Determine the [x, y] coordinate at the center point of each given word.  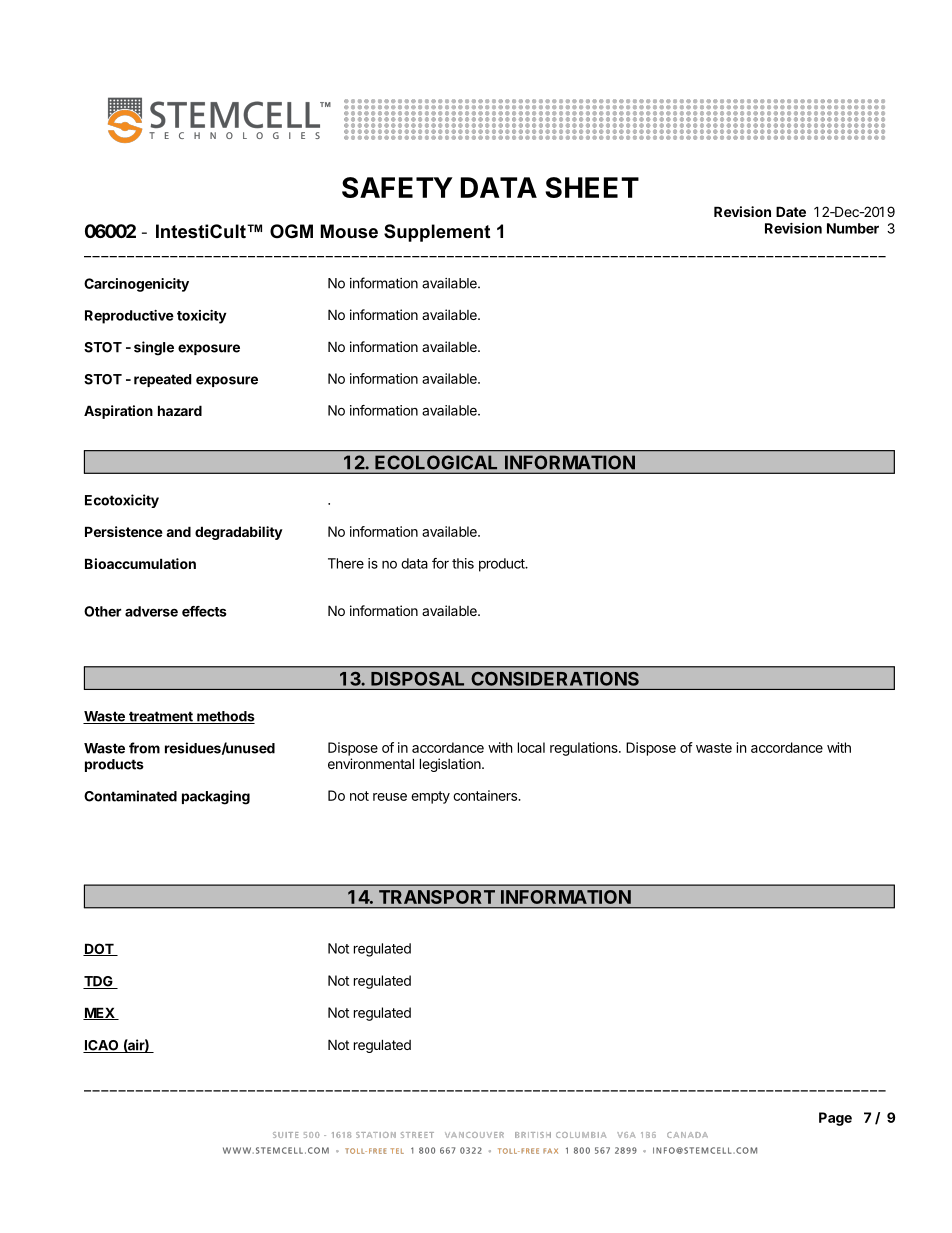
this [463, 563]
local [531, 747]
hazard [180, 410]
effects [204, 611]
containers [486, 795]
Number [853, 228]
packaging [216, 797]
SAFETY [397, 187]
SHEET [592, 187]
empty [430, 797]
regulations [585, 749]
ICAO [102, 1046]
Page [835, 1119]
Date [791, 211]
